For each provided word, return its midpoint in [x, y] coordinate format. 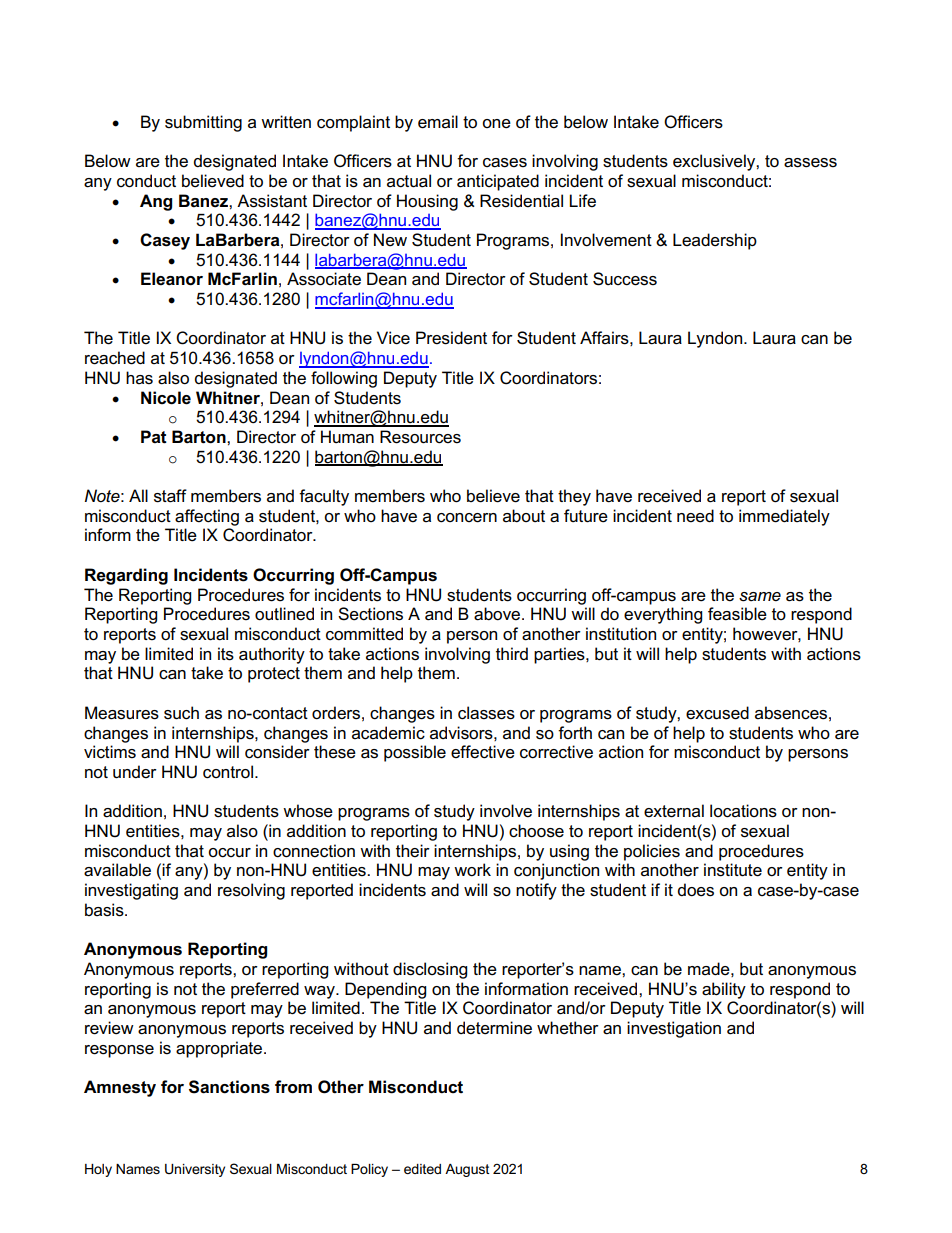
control [229, 772]
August [467, 1170]
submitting [203, 123]
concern [467, 518]
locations [743, 811]
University [195, 1170]
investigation [674, 1029]
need [695, 516]
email [438, 122]
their [413, 851]
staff [170, 496]
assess [810, 163]
